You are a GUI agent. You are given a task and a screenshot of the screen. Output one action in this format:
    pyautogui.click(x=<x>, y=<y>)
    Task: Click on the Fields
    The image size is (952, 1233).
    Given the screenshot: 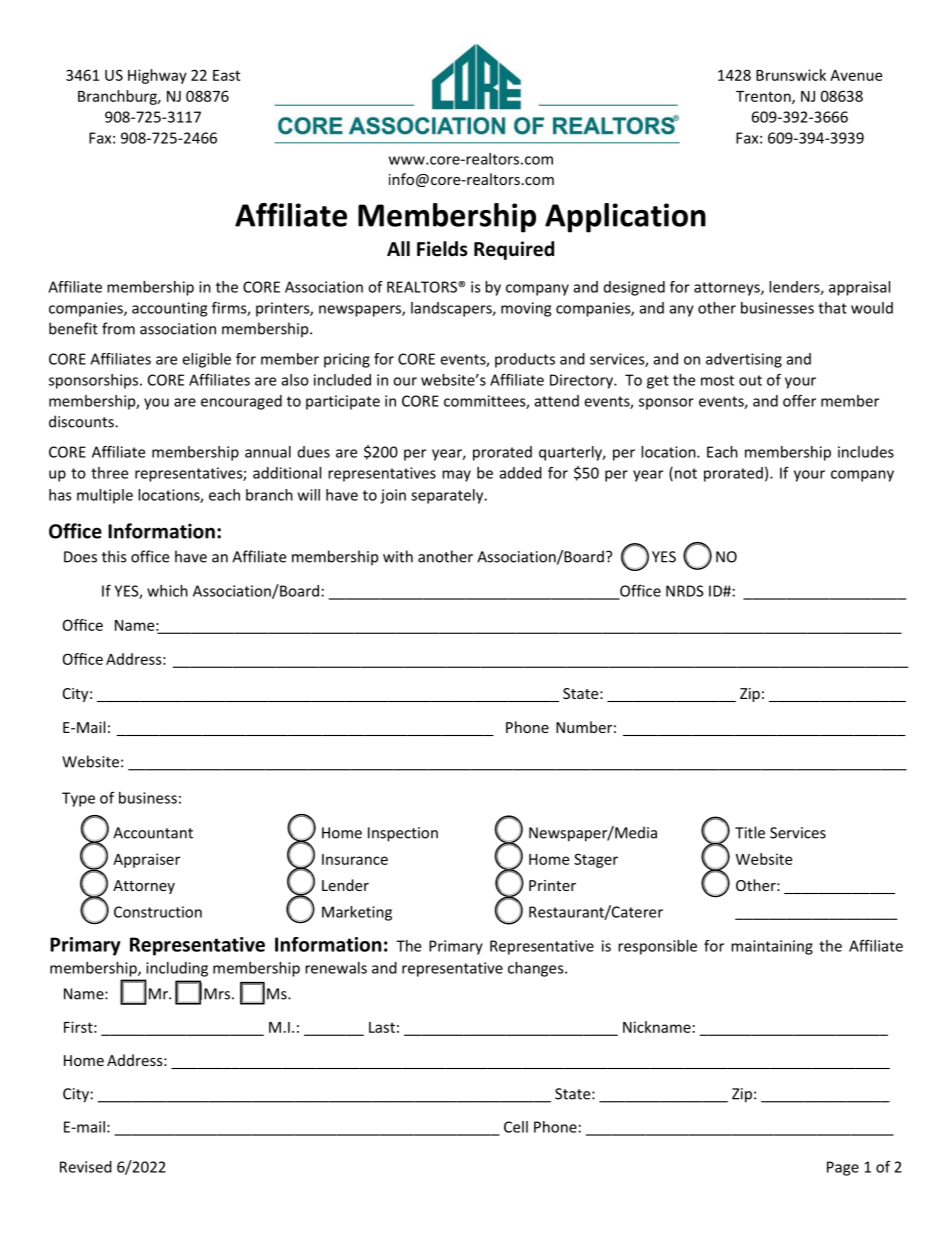 What is the action you would take?
    pyautogui.click(x=442, y=249)
